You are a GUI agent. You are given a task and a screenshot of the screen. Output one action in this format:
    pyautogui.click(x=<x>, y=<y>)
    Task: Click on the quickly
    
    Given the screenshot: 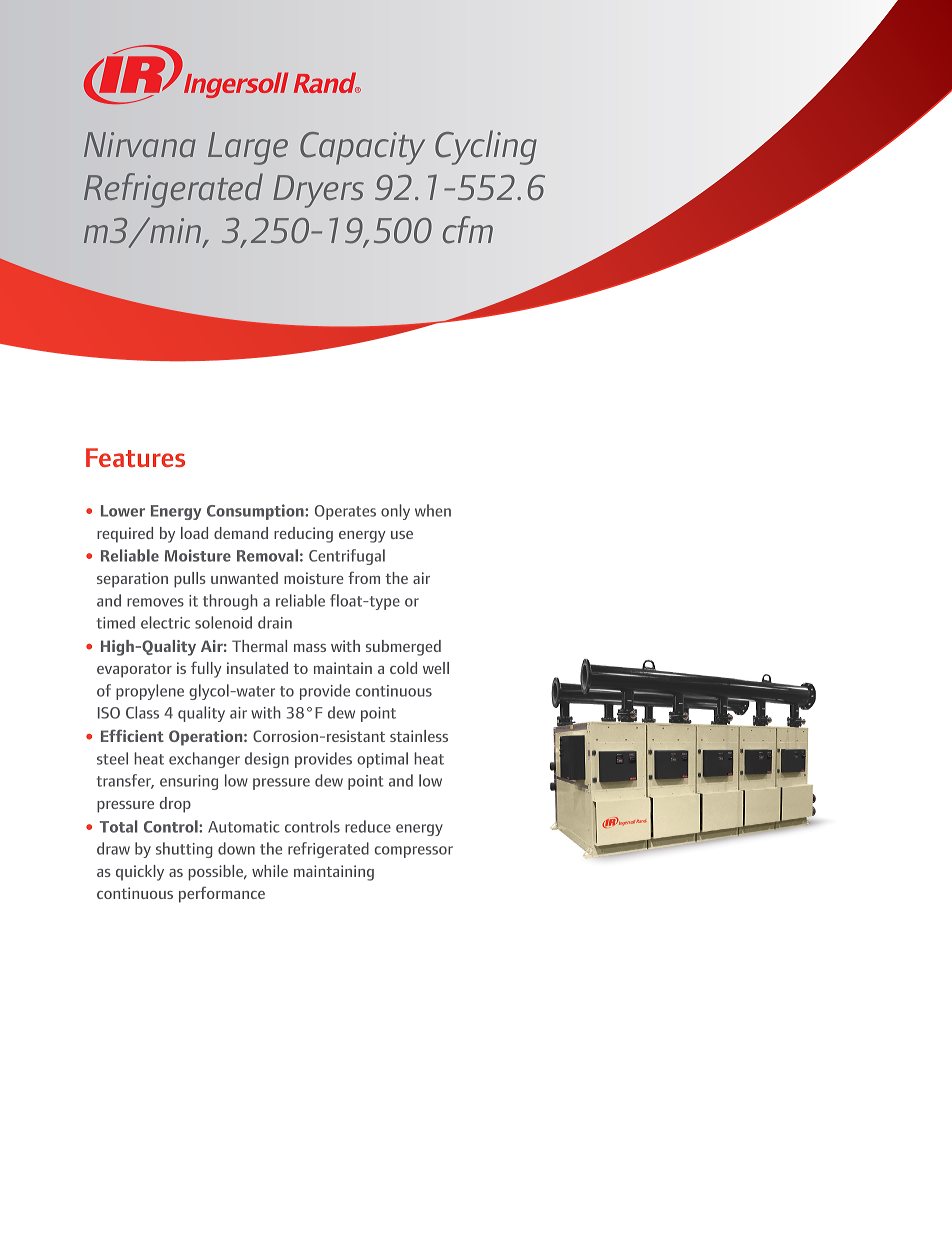 What is the action you would take?
    pyautogui.click(x=140, y=873)
